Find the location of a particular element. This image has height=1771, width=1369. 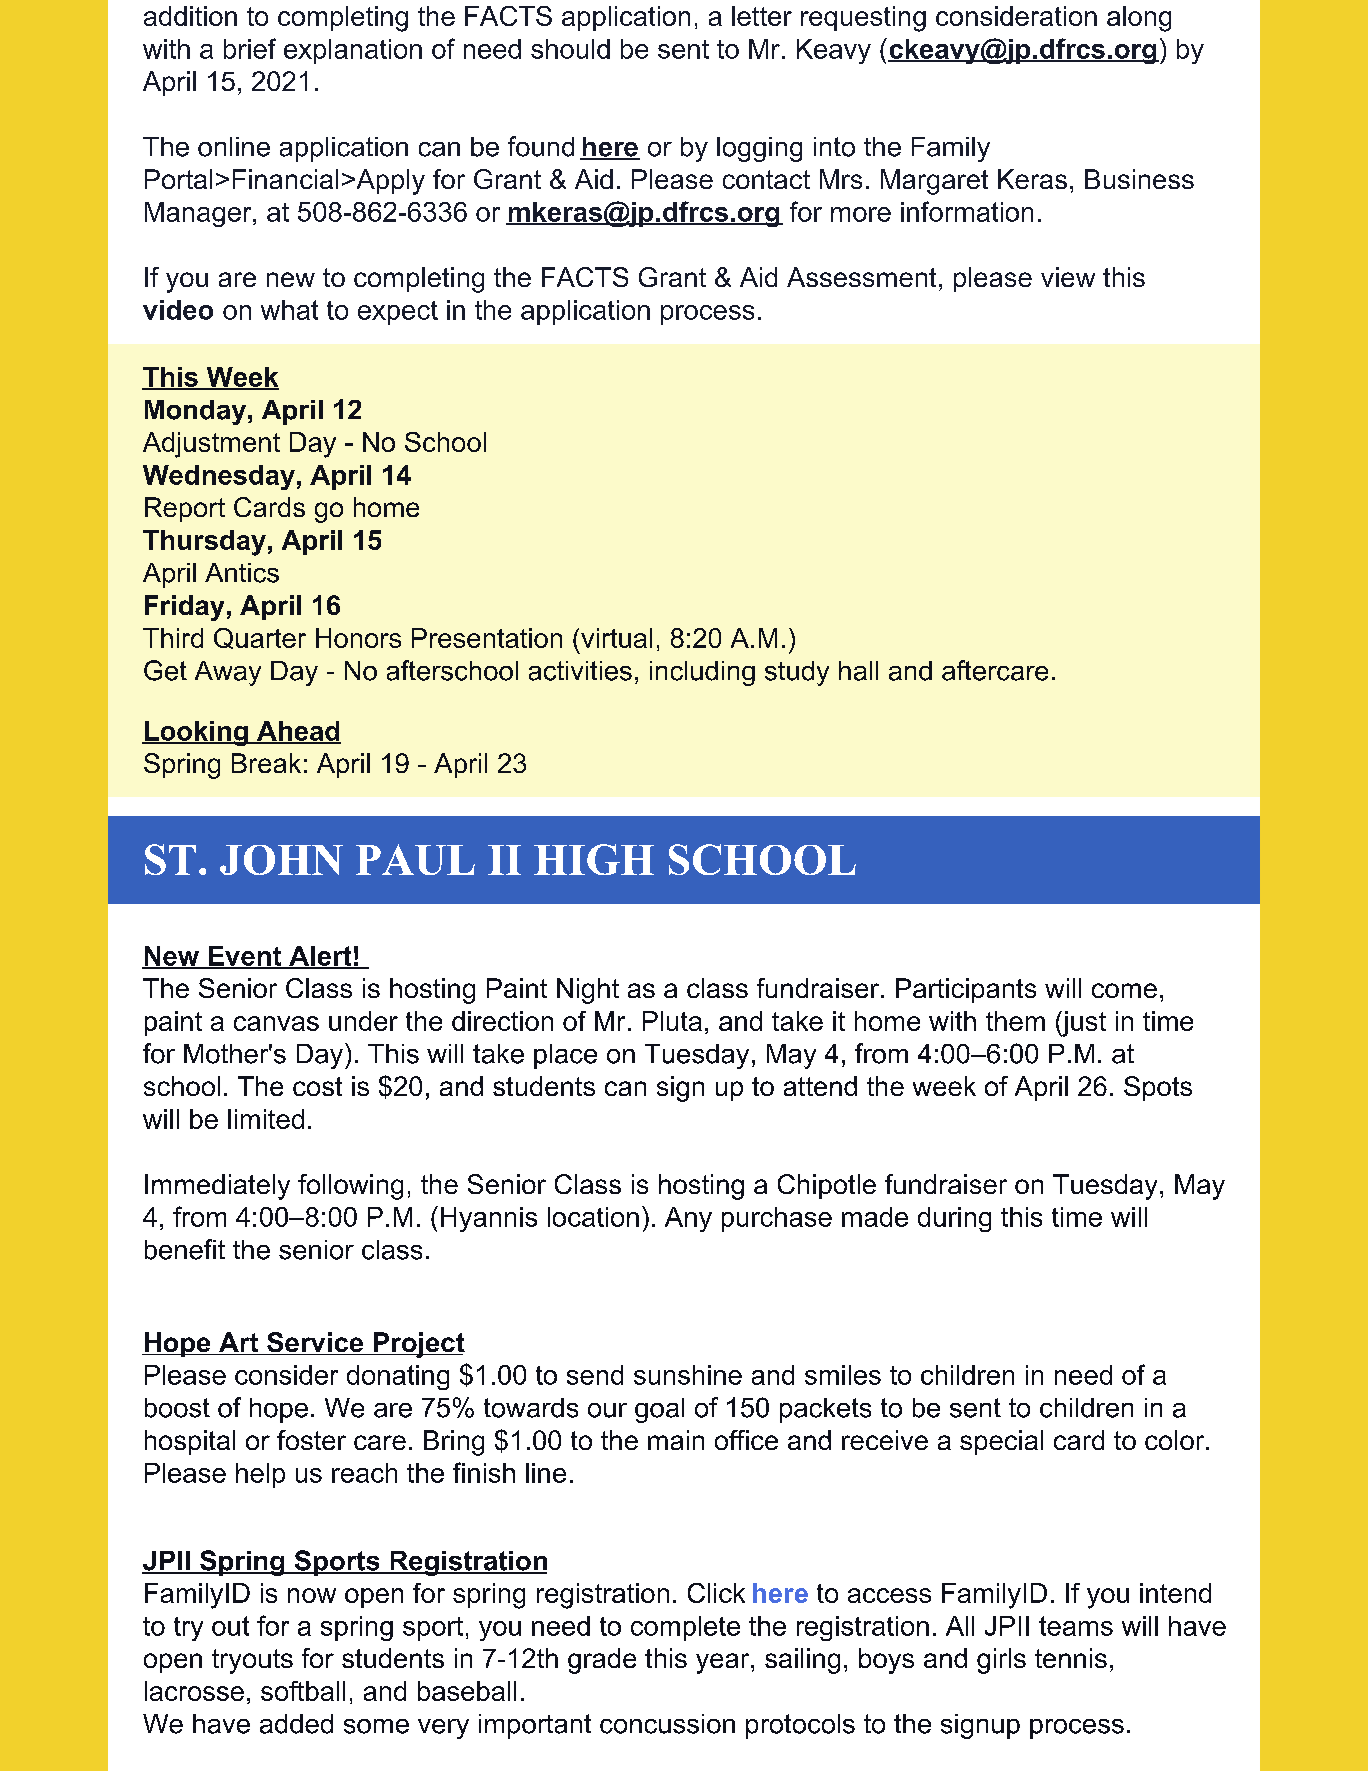

HIGH is located at coordinates (594, 859).
